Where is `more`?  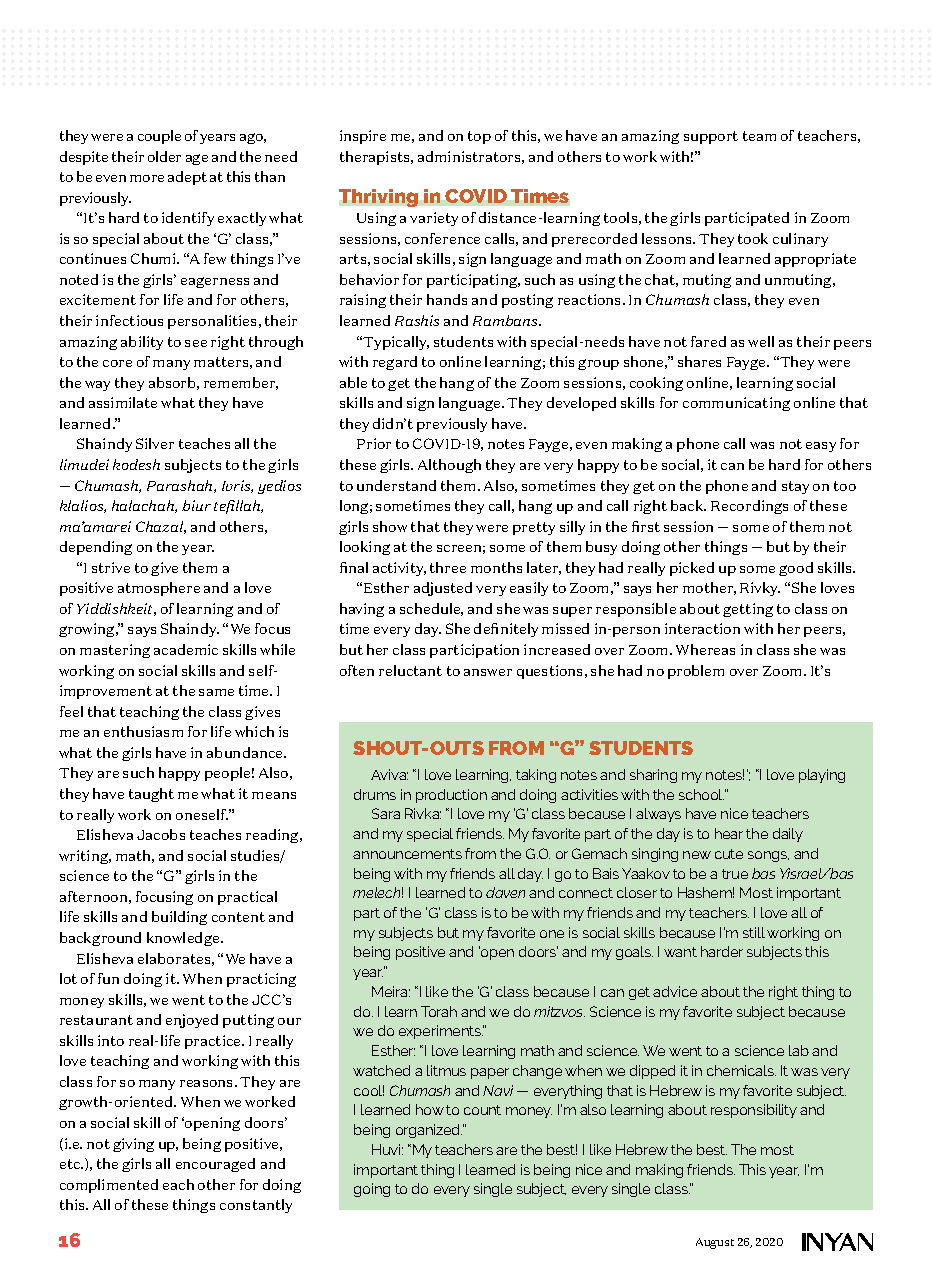
more is located at coordinates (147, 178).
